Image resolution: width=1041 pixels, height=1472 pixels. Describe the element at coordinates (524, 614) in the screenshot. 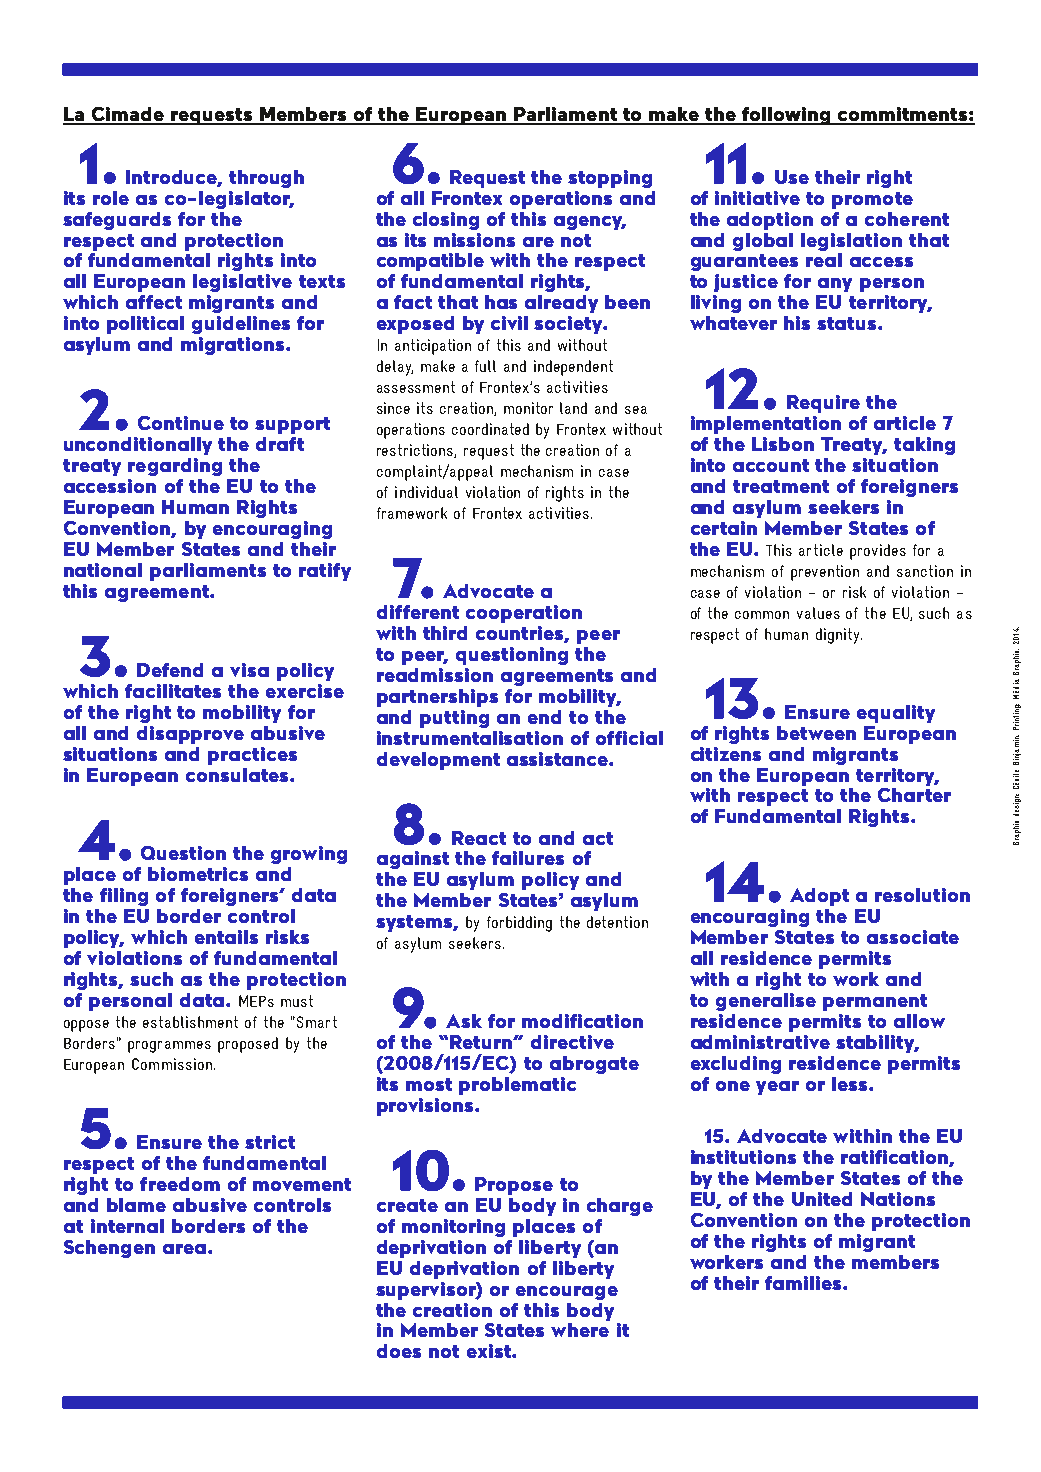

I see `cooperation` at that location.
